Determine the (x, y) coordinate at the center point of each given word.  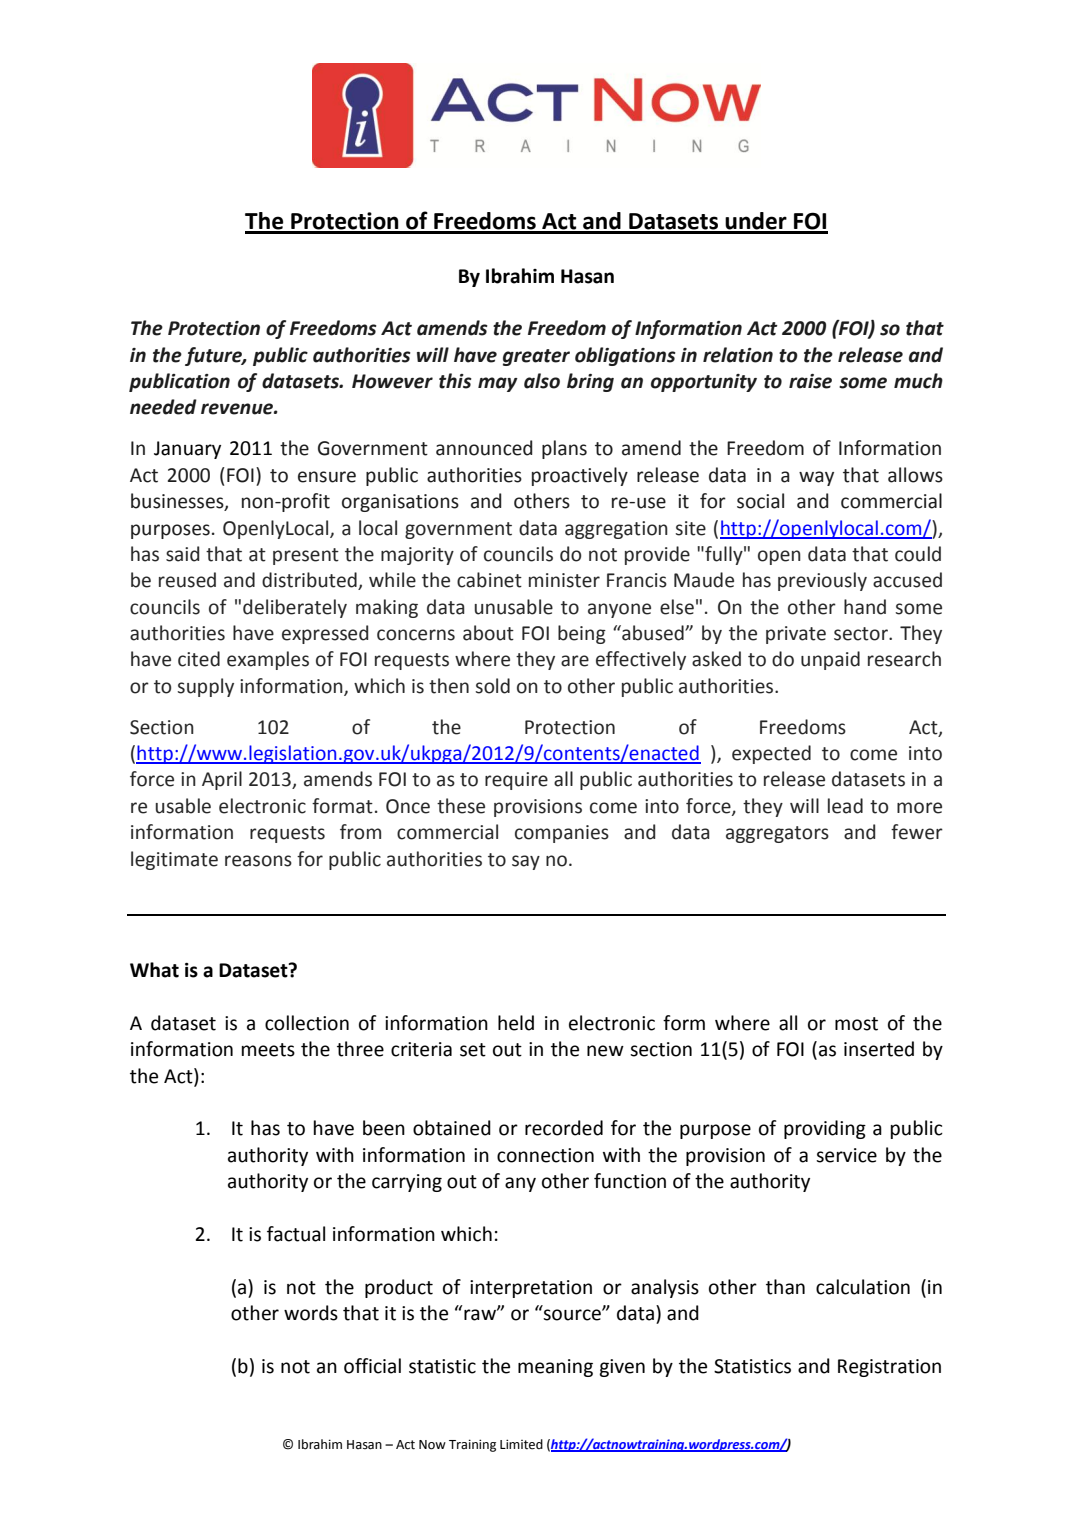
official (372, 1366)
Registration (889, 1368)
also (542, 381)
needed (163, 407)
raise (810, 381)
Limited (521, 1444)
